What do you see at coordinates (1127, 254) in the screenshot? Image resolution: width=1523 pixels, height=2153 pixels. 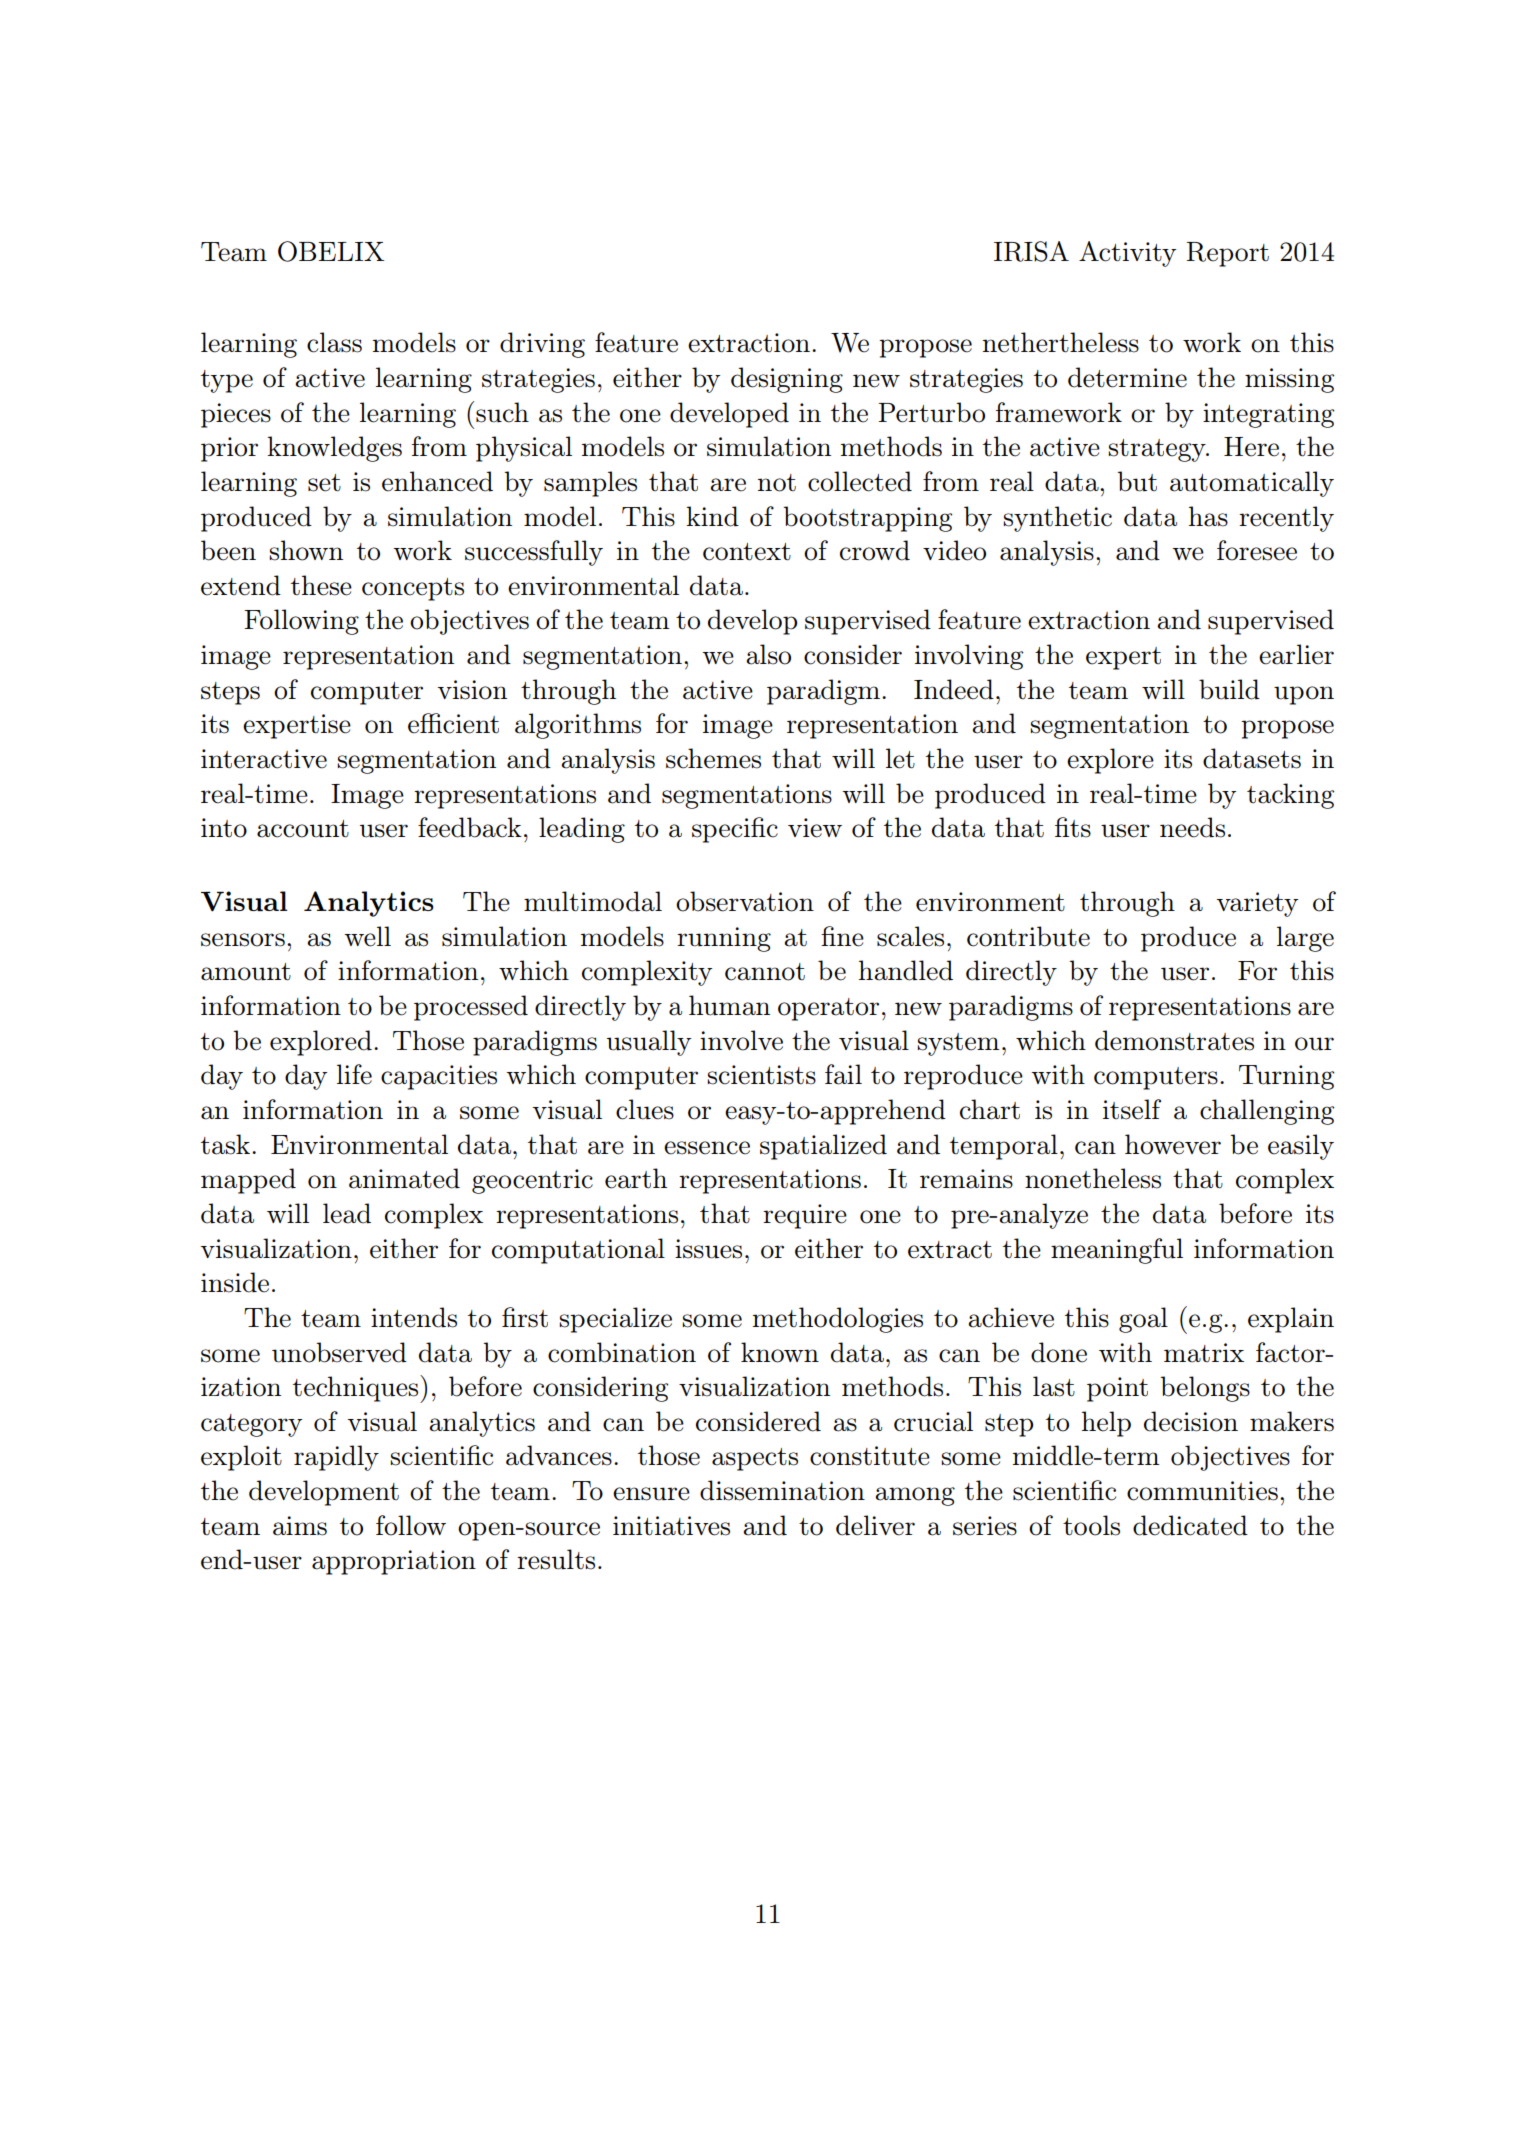 I see `Activity` at bounding box center [1127, 254].
